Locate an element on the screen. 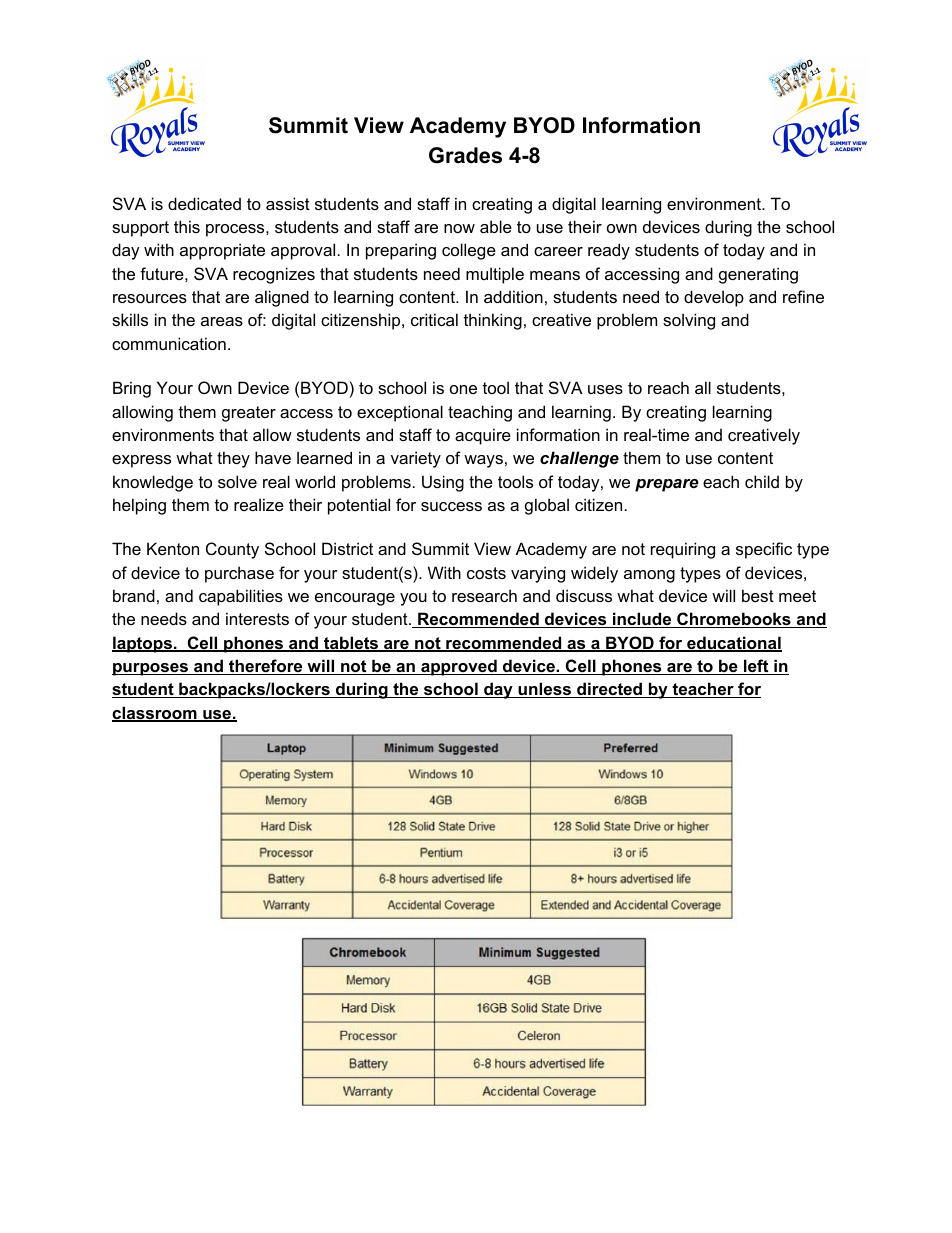  approved is located at coordinates (459, 667).
